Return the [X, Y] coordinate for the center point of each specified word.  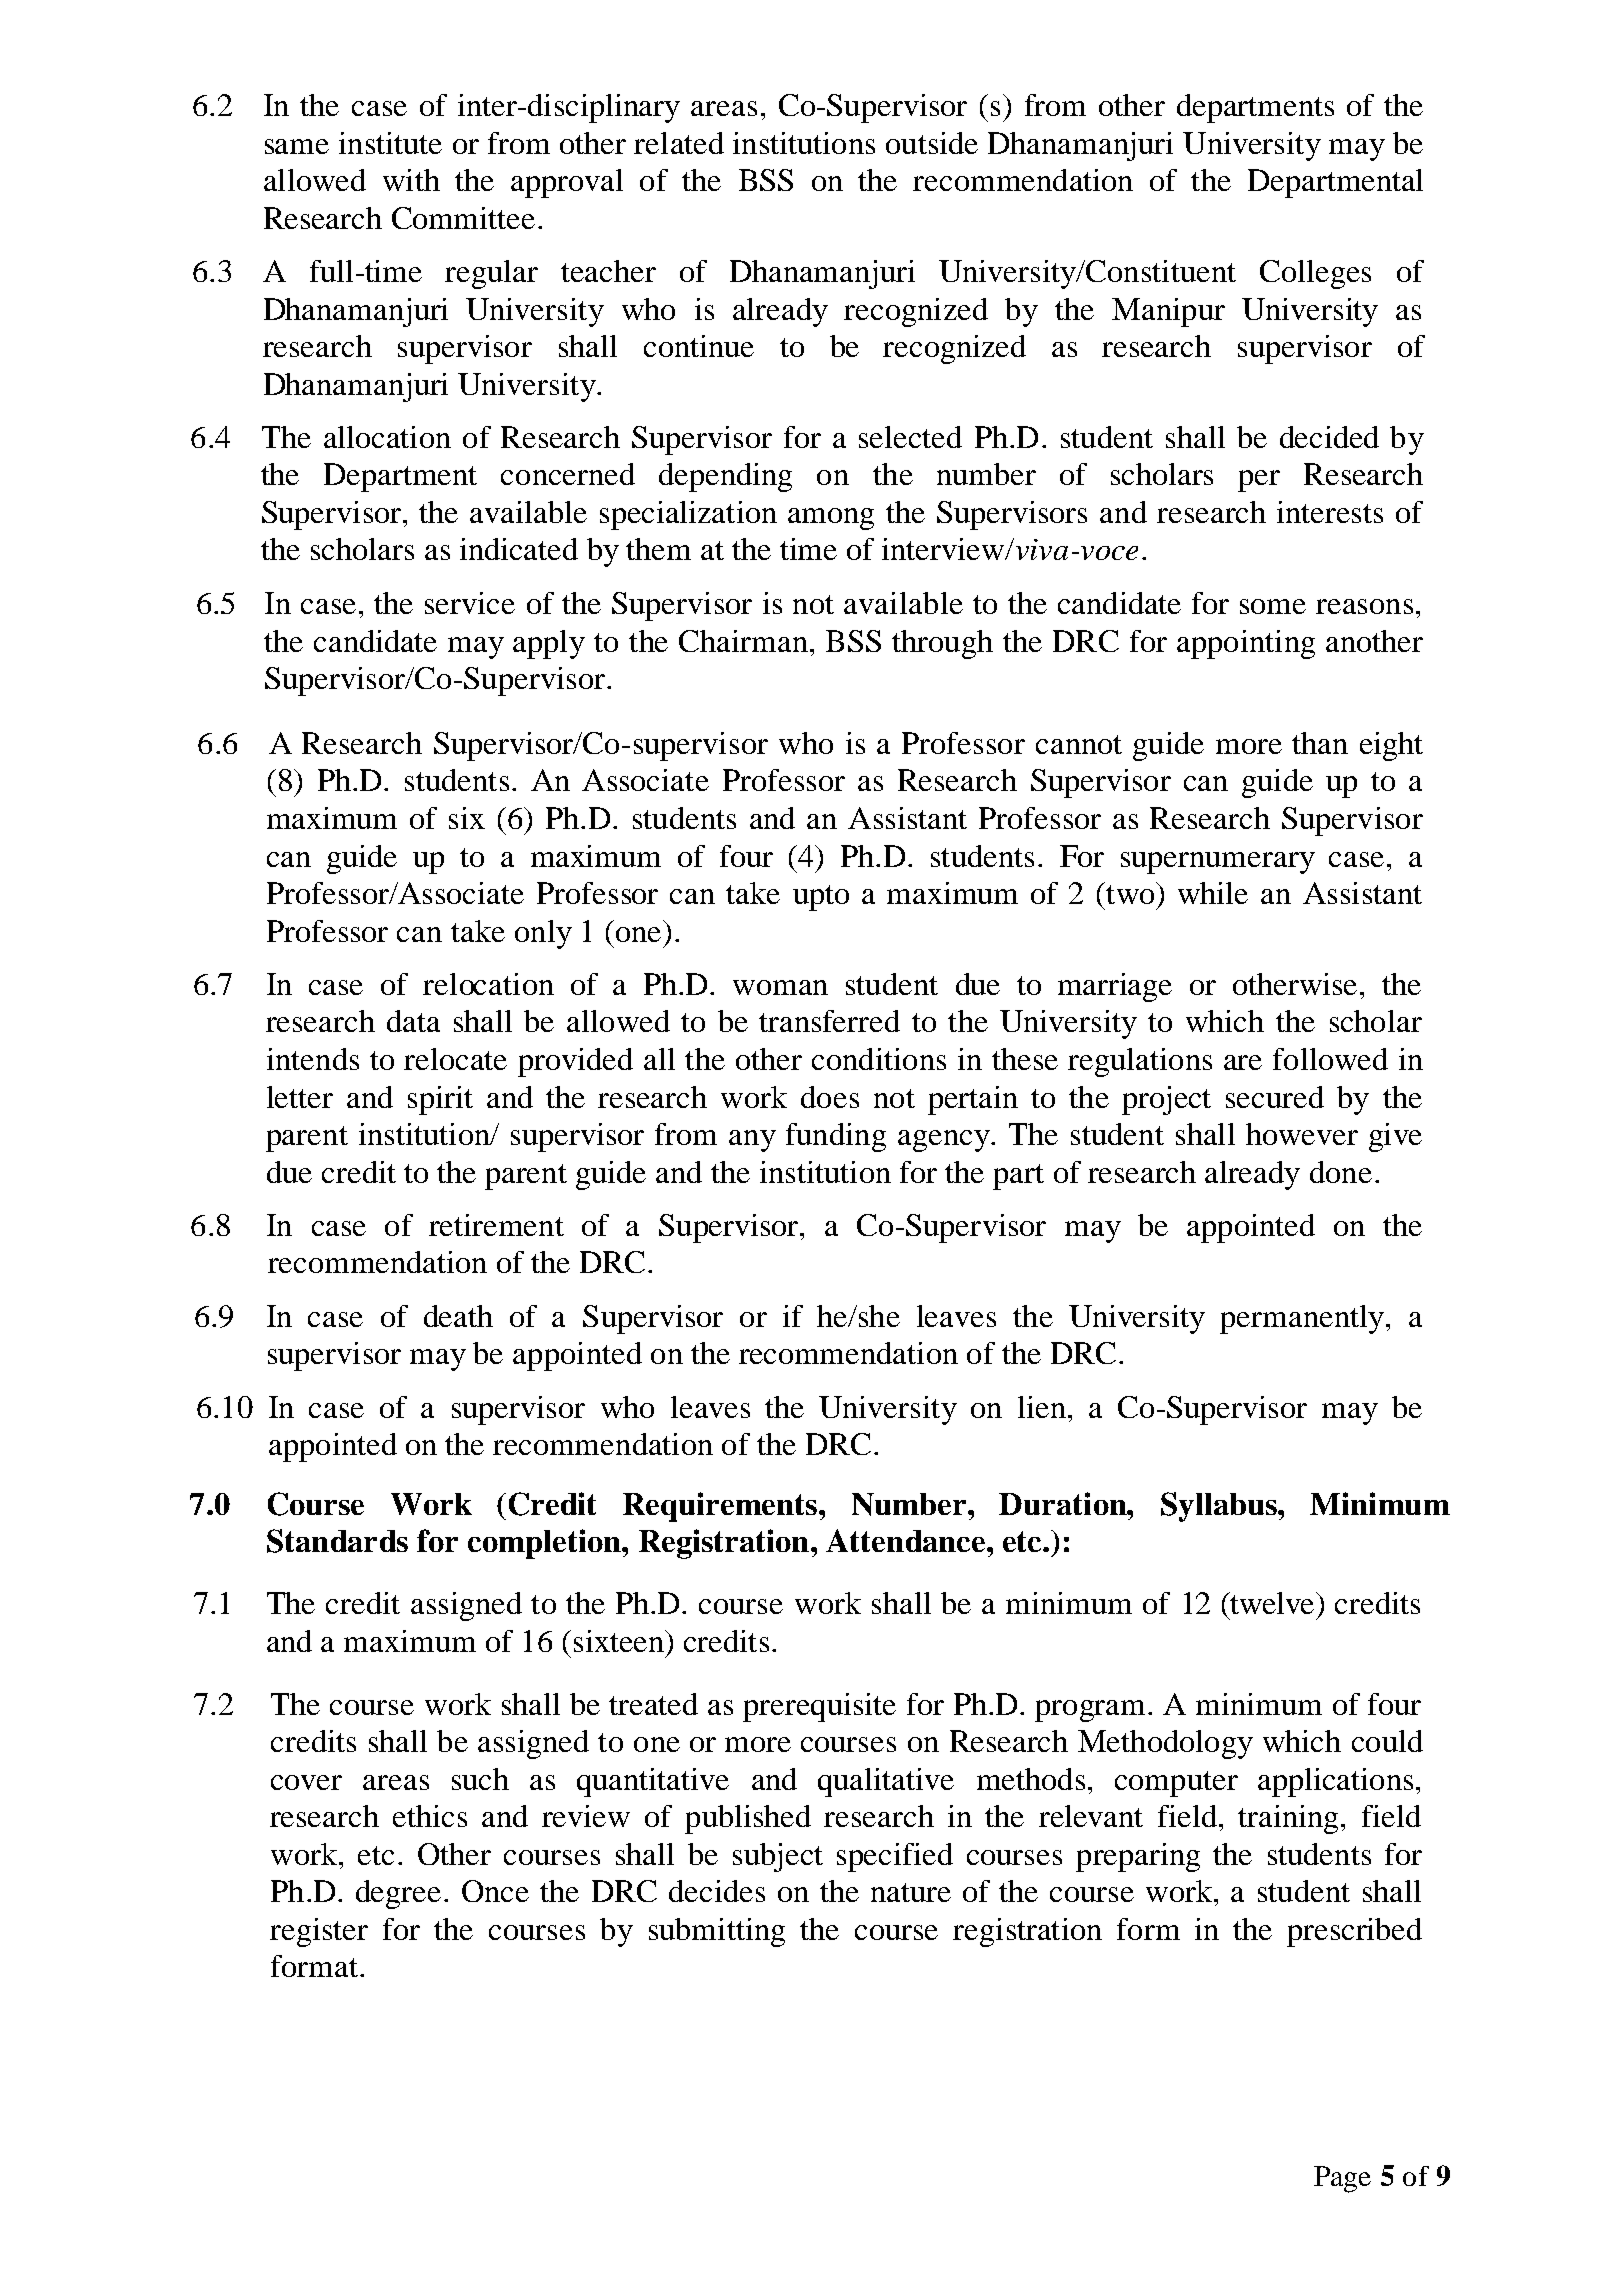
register [319, 1932]
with [411, 180]
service [470, 603]
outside [932, 143]
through [942, 644]
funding [836, 1137]
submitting [717, 1932]
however [1302, 1134]
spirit [440, 1100]
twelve [1272, 1603]
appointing [1246, 644]
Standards [337, 1541]
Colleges [1315, 274]
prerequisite [819, 1707]
